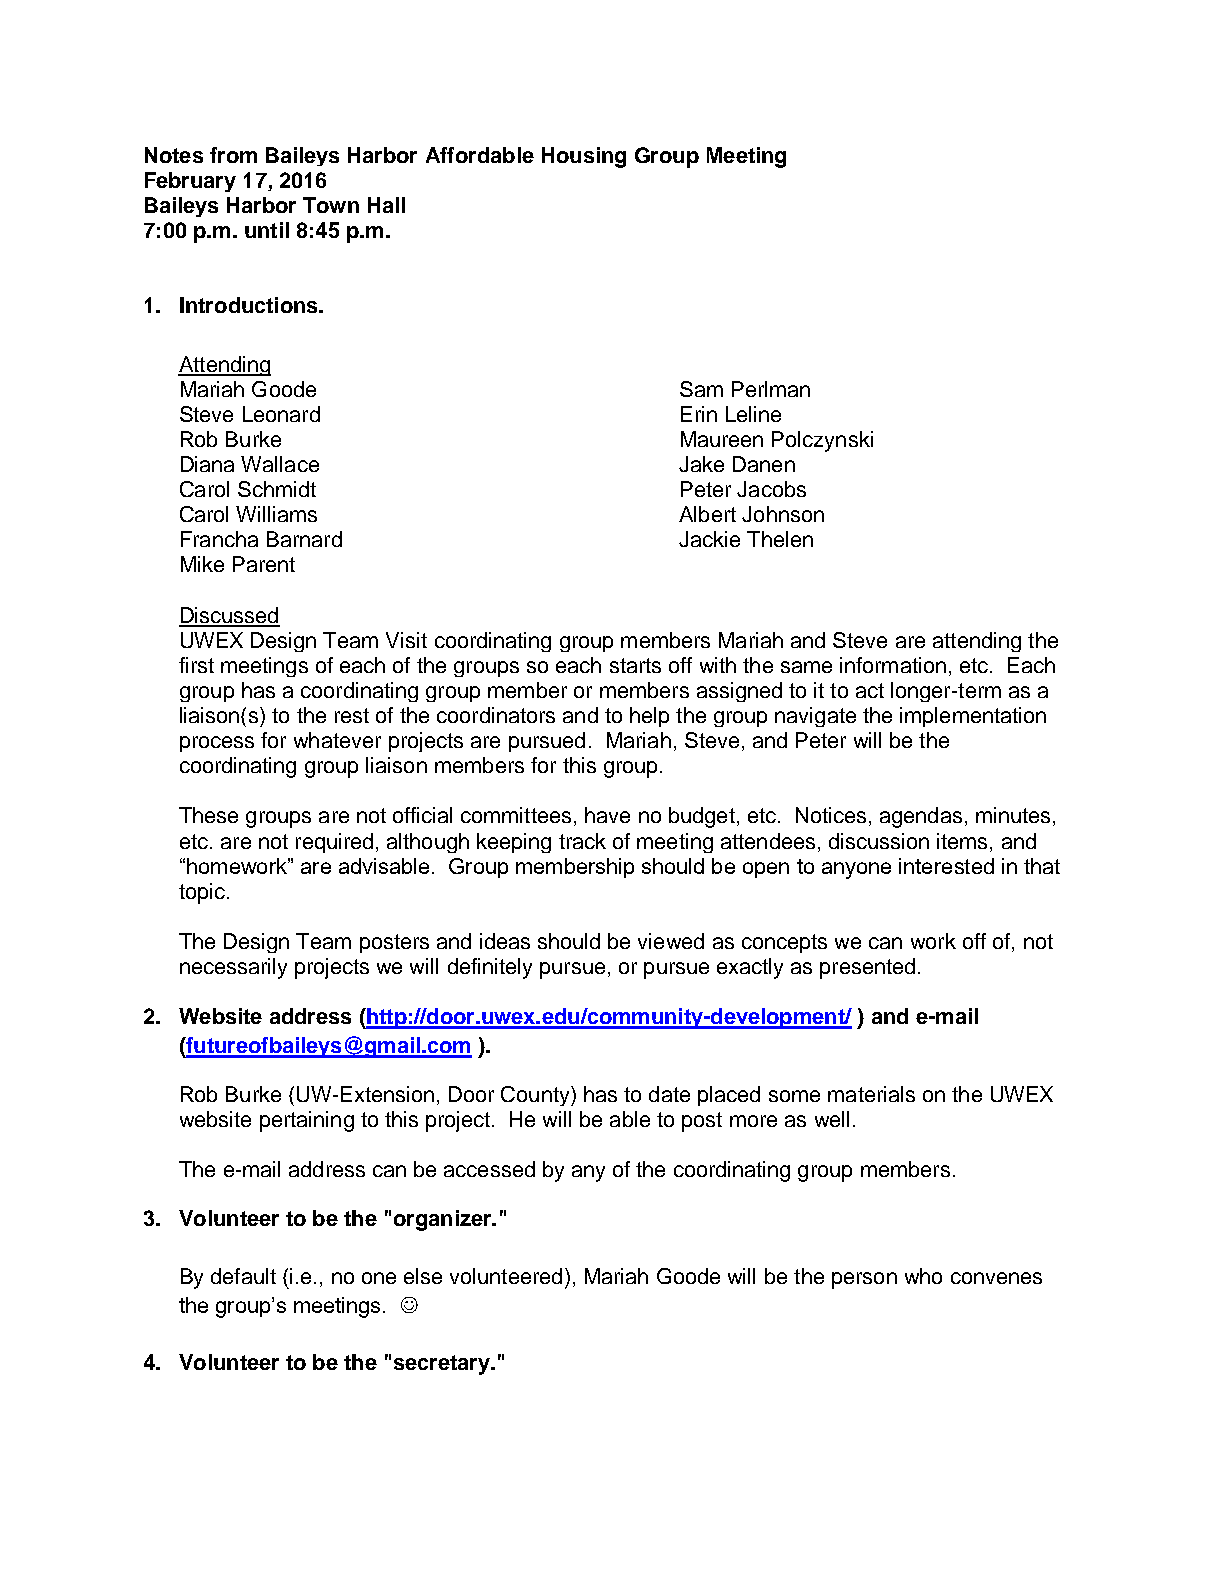 Image resolution: width=1215 pixels, height=1572 pixels. What do you see at coordinates (649, 717) in the image?
I see `help` at bounding box center [649, 717].
